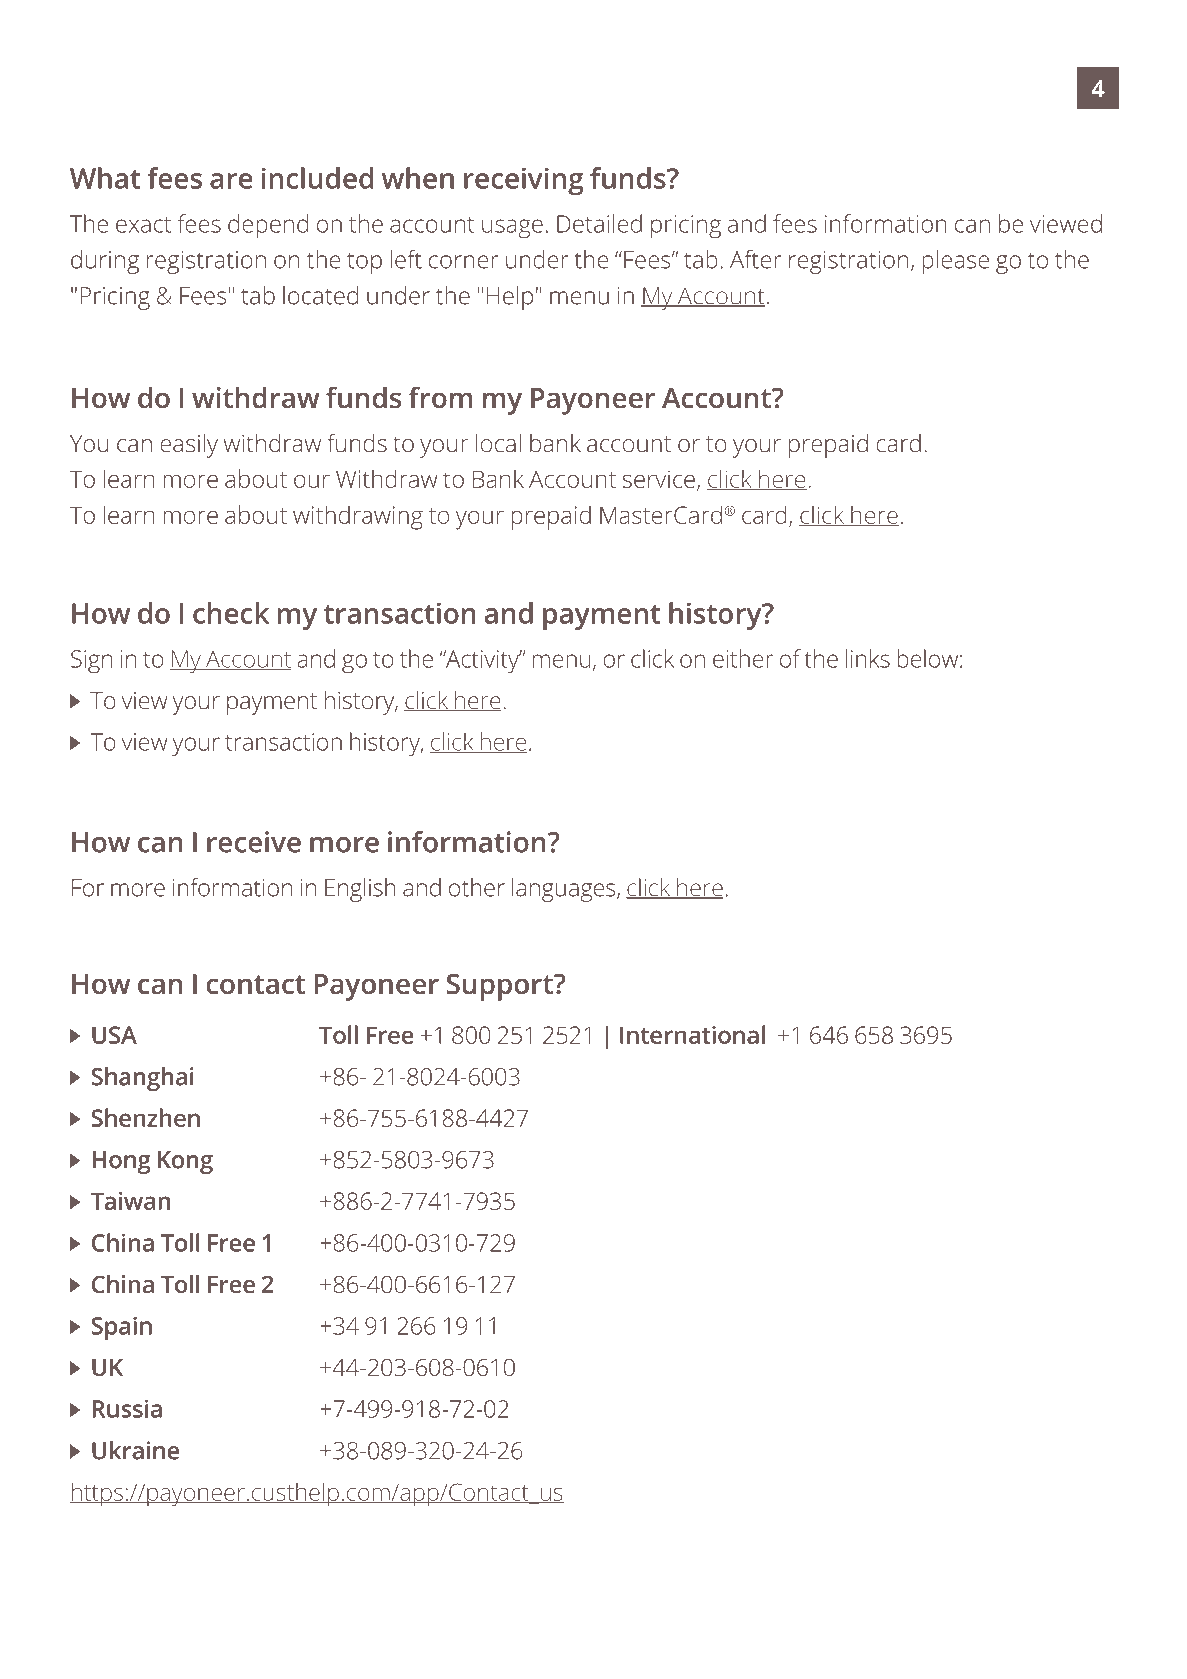 The height and width of the screenshot is (1679, 1187). I want to click on All, so click(951, 1596).
